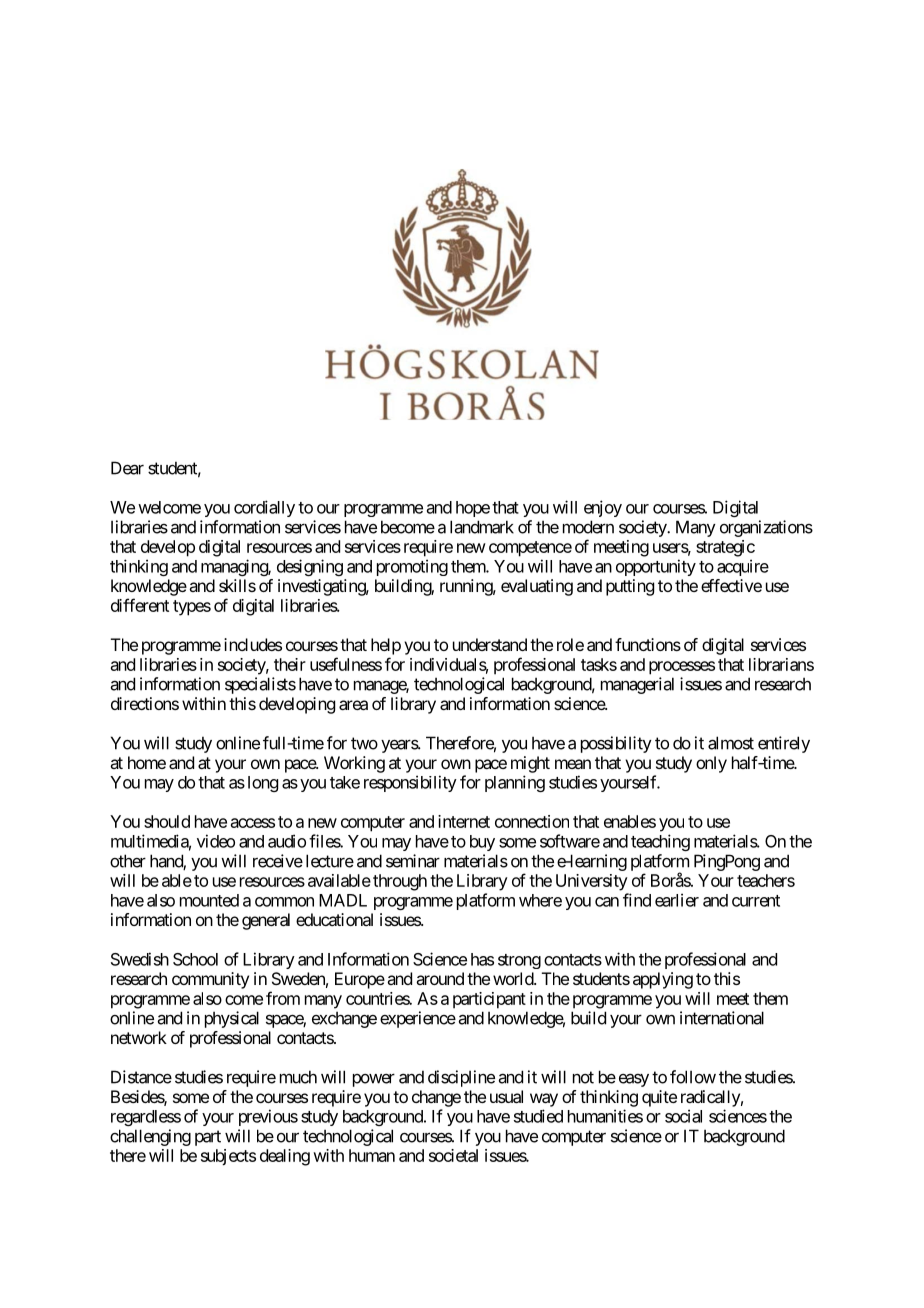  What do you see at coordinates (731, 743) in the screenshot?
I see `almost` at bounding box center [731, 743].
